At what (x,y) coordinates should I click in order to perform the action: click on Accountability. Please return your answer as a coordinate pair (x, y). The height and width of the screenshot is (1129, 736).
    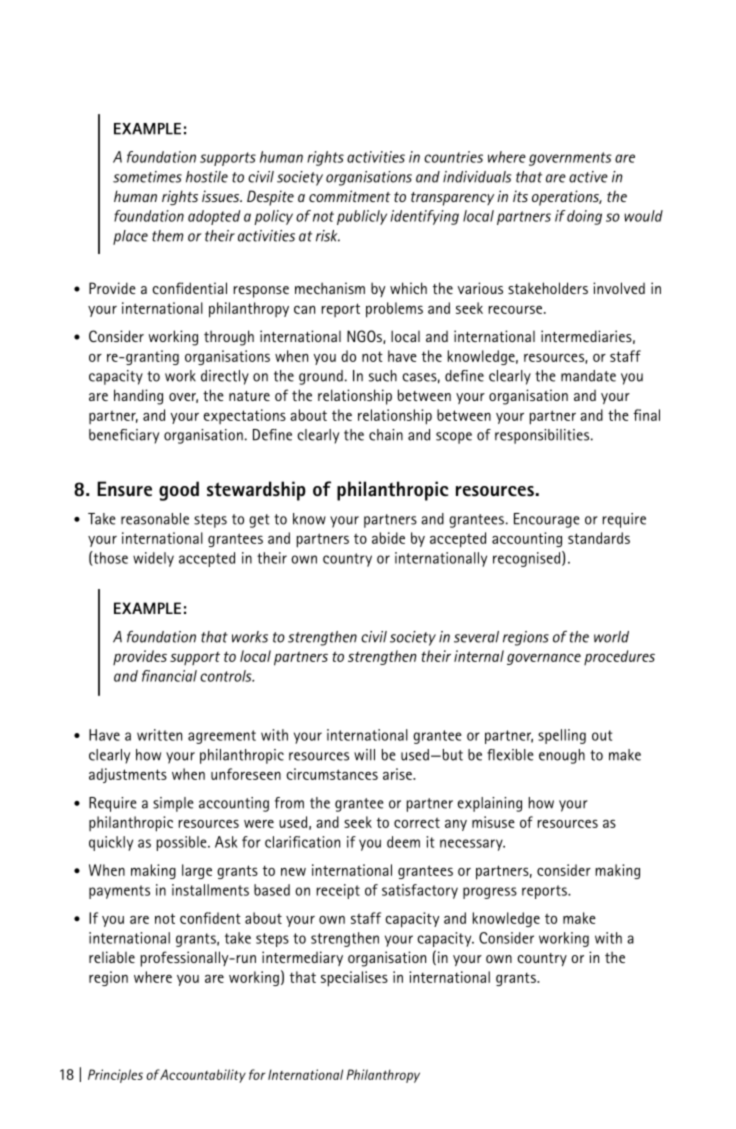
    Looking at the image, I should click on (202, 1076).
